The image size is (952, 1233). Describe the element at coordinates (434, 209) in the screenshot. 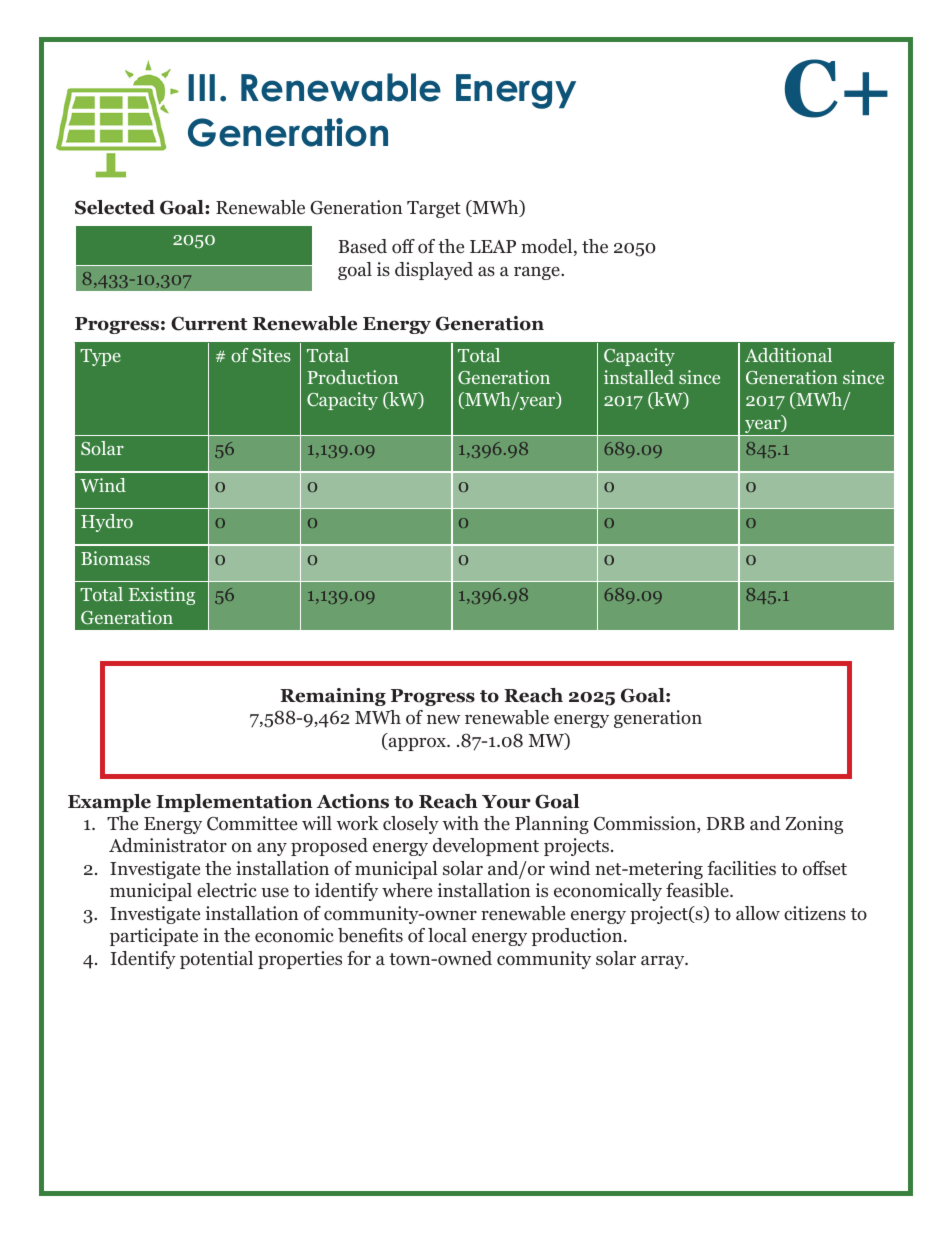

I see `Target` at that location.
